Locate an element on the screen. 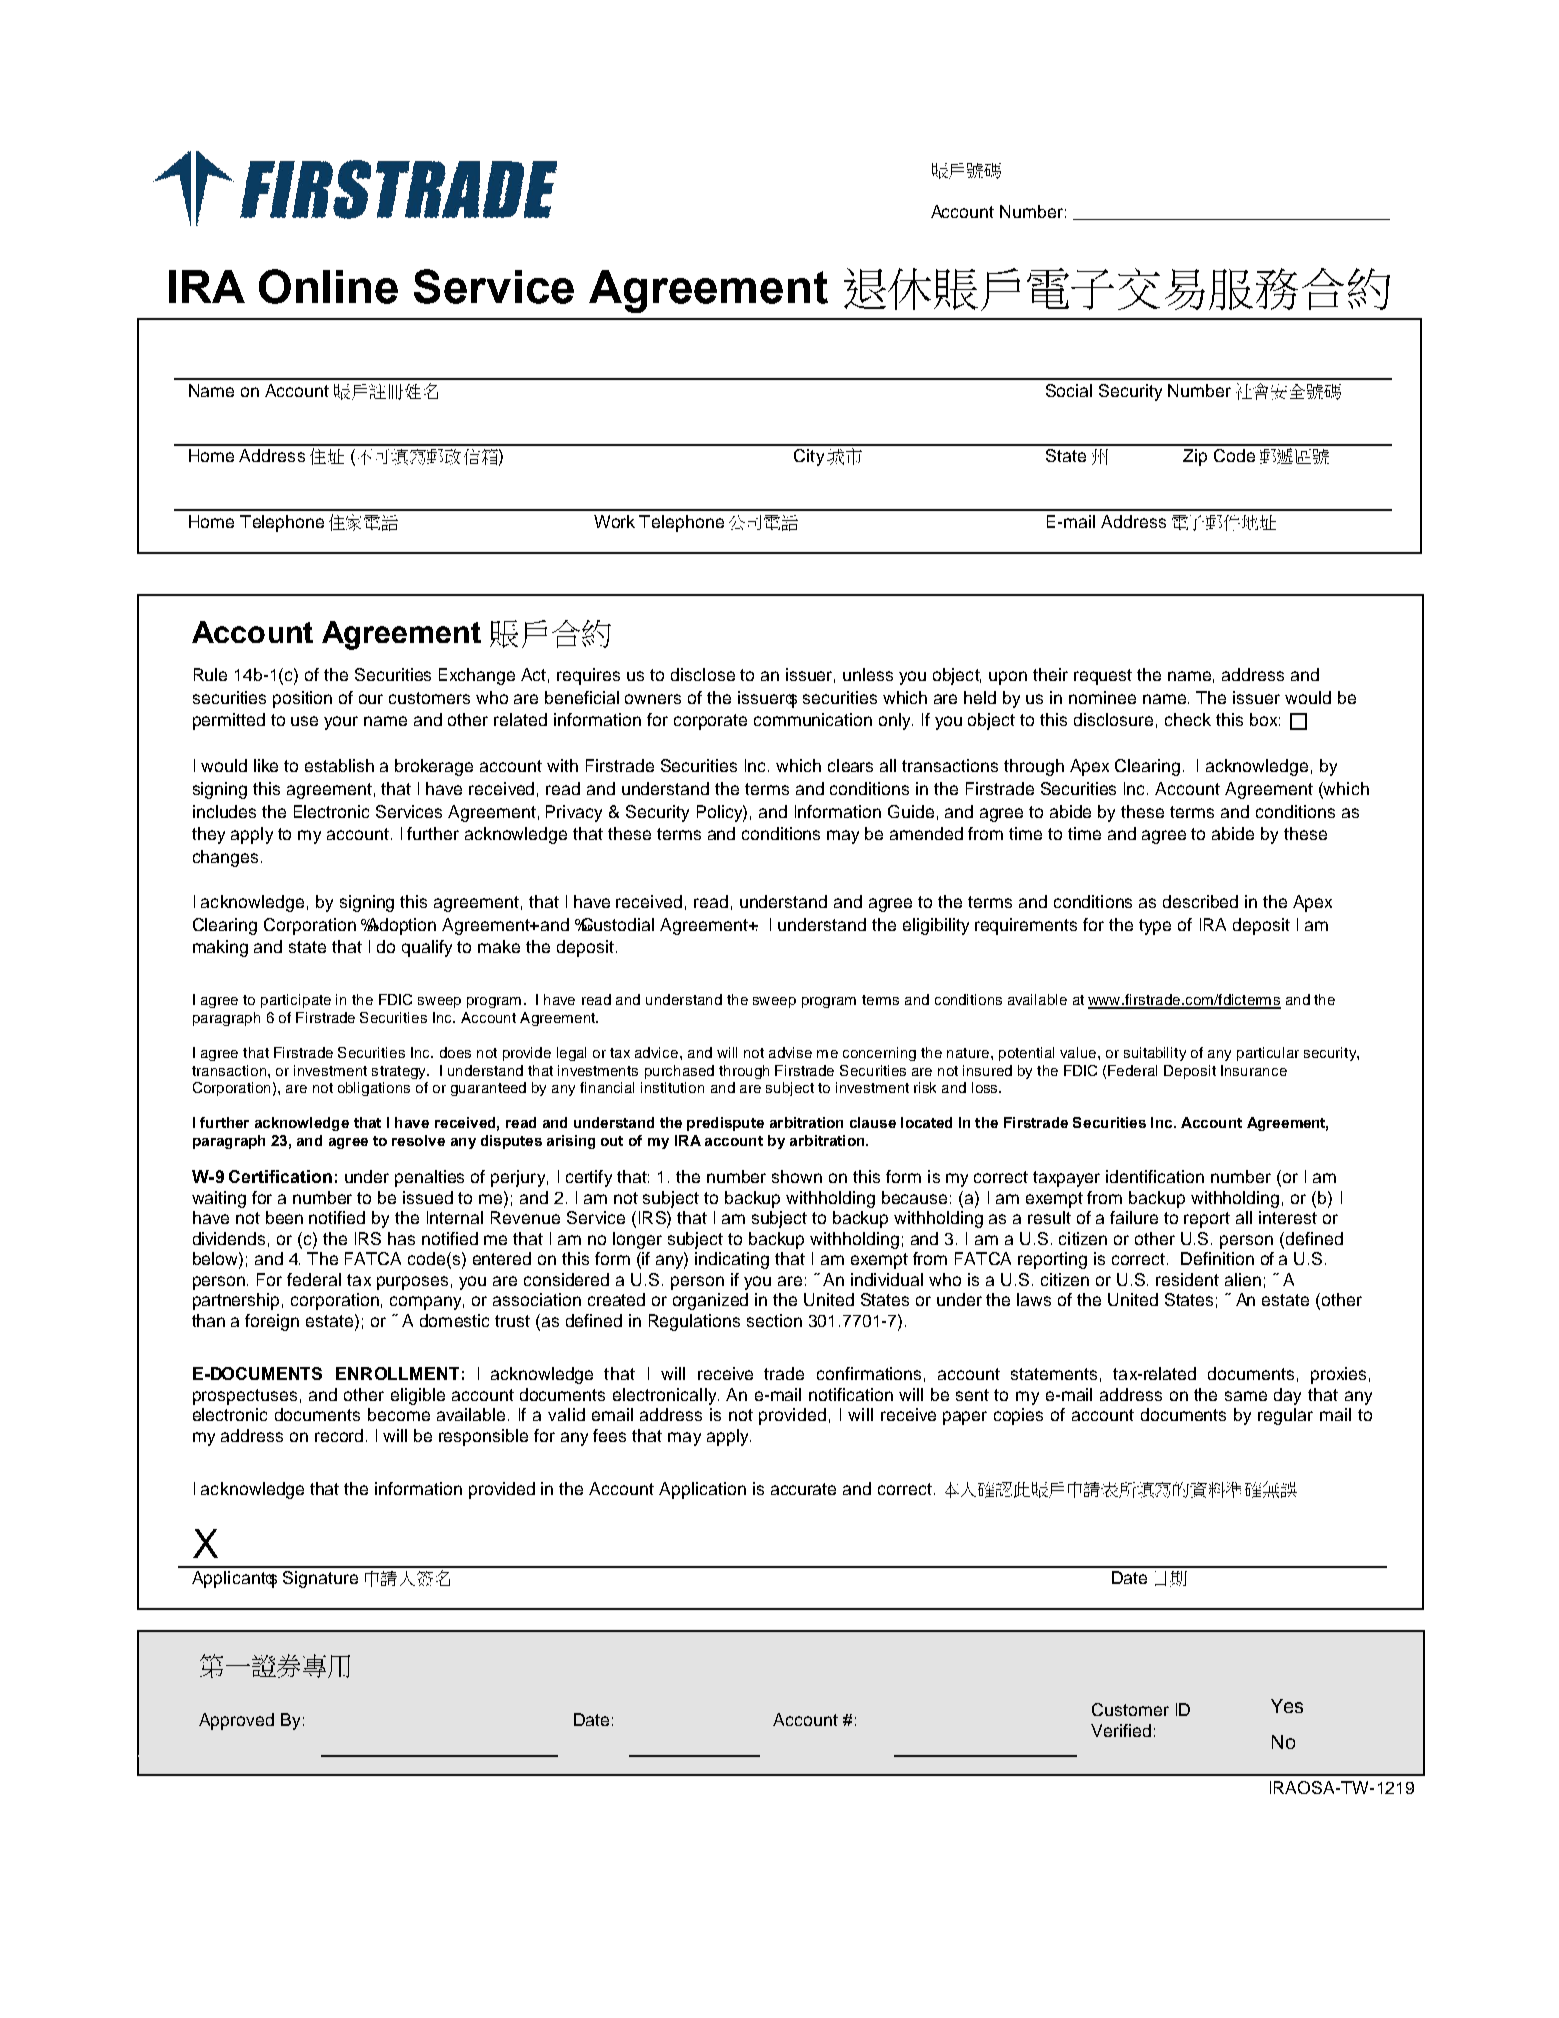 Image resolution: width=1559 pixels, height=2018 pixels. accurate is located at coordinates (803, 1489).
